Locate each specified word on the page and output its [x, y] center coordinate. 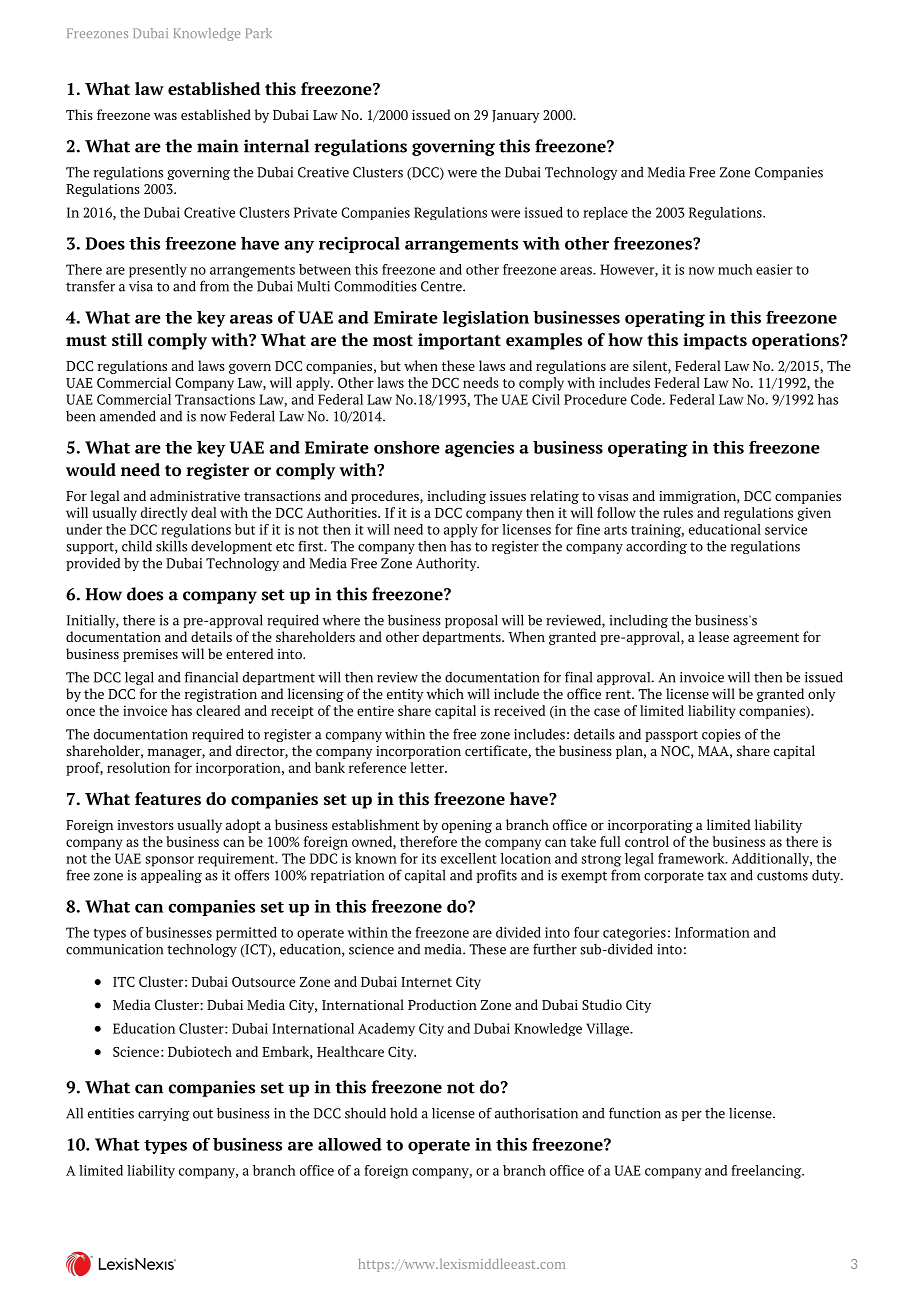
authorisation [536, 1113]
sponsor [169, 861]
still [127, 339]
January [516, 116]
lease [714, 636]
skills [171, 546]
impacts [715, 341]
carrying [164, 1114]
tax [716, 876]
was [165, 116]
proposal [471, 621]
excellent [469, 858]
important [459, 341]
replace [605, 213]
